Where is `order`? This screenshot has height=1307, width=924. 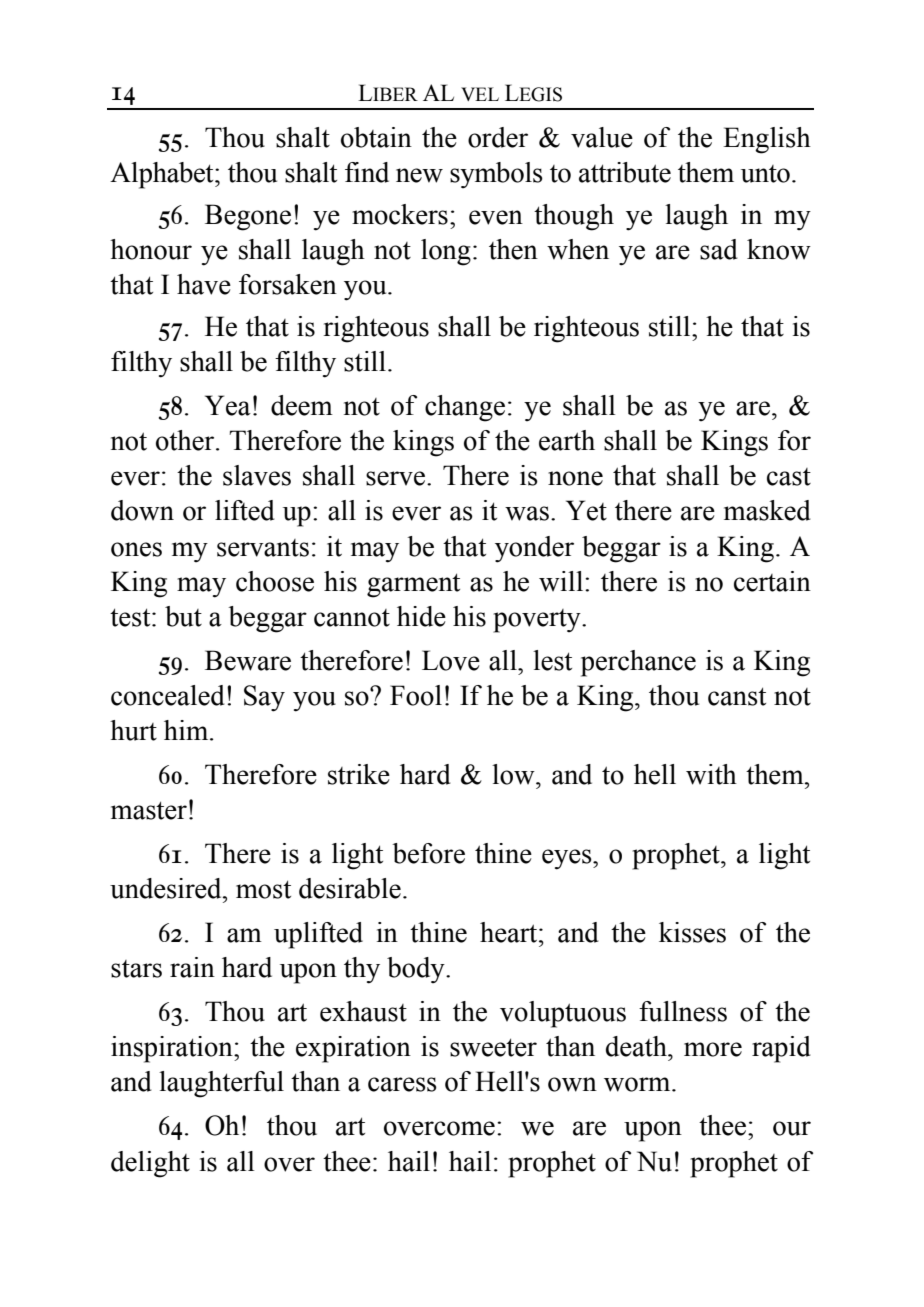 order is located at coordinates (498, 137).
